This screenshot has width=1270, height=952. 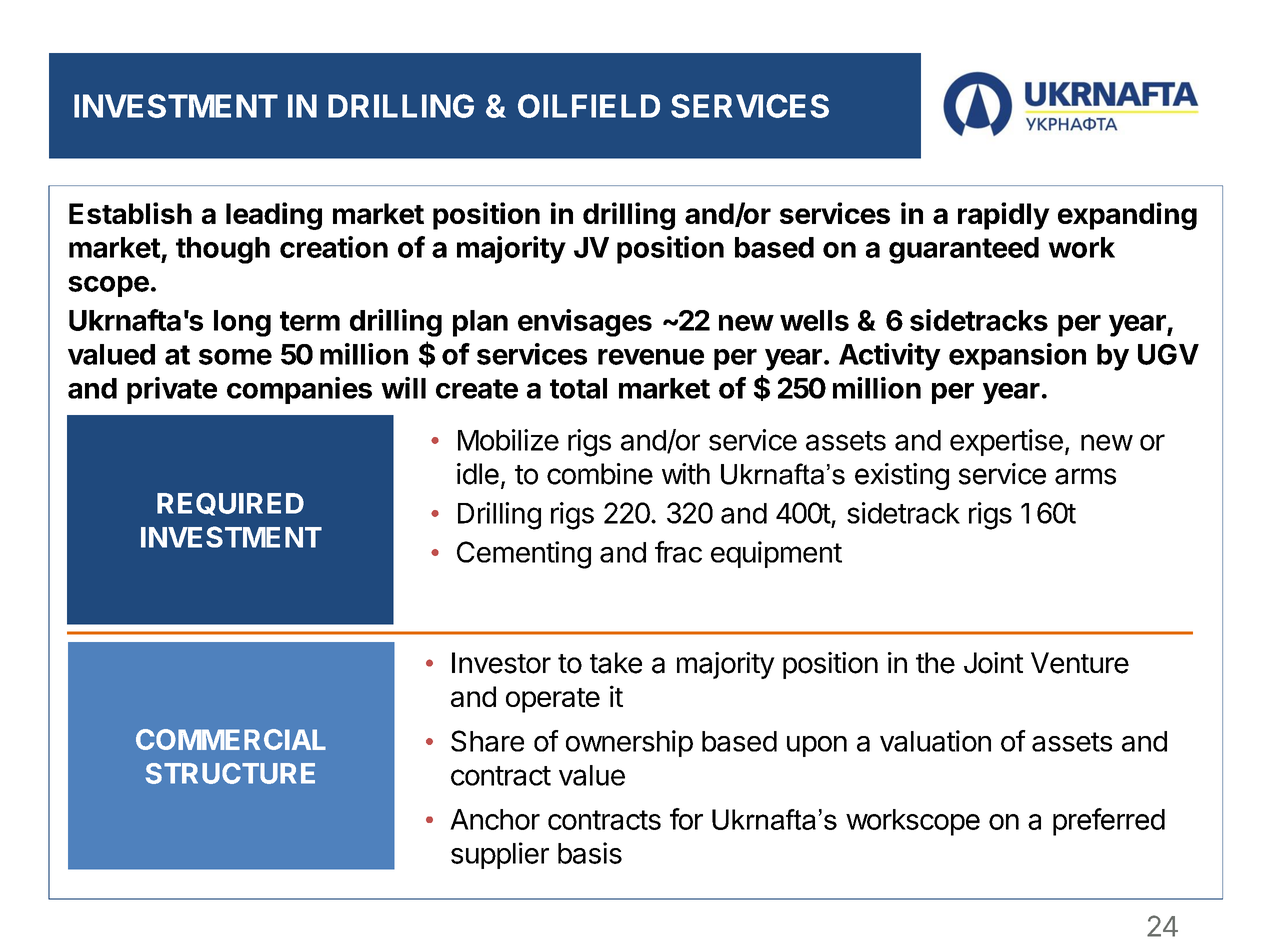 I want to click on arms, so click(x=1085, y=476).
